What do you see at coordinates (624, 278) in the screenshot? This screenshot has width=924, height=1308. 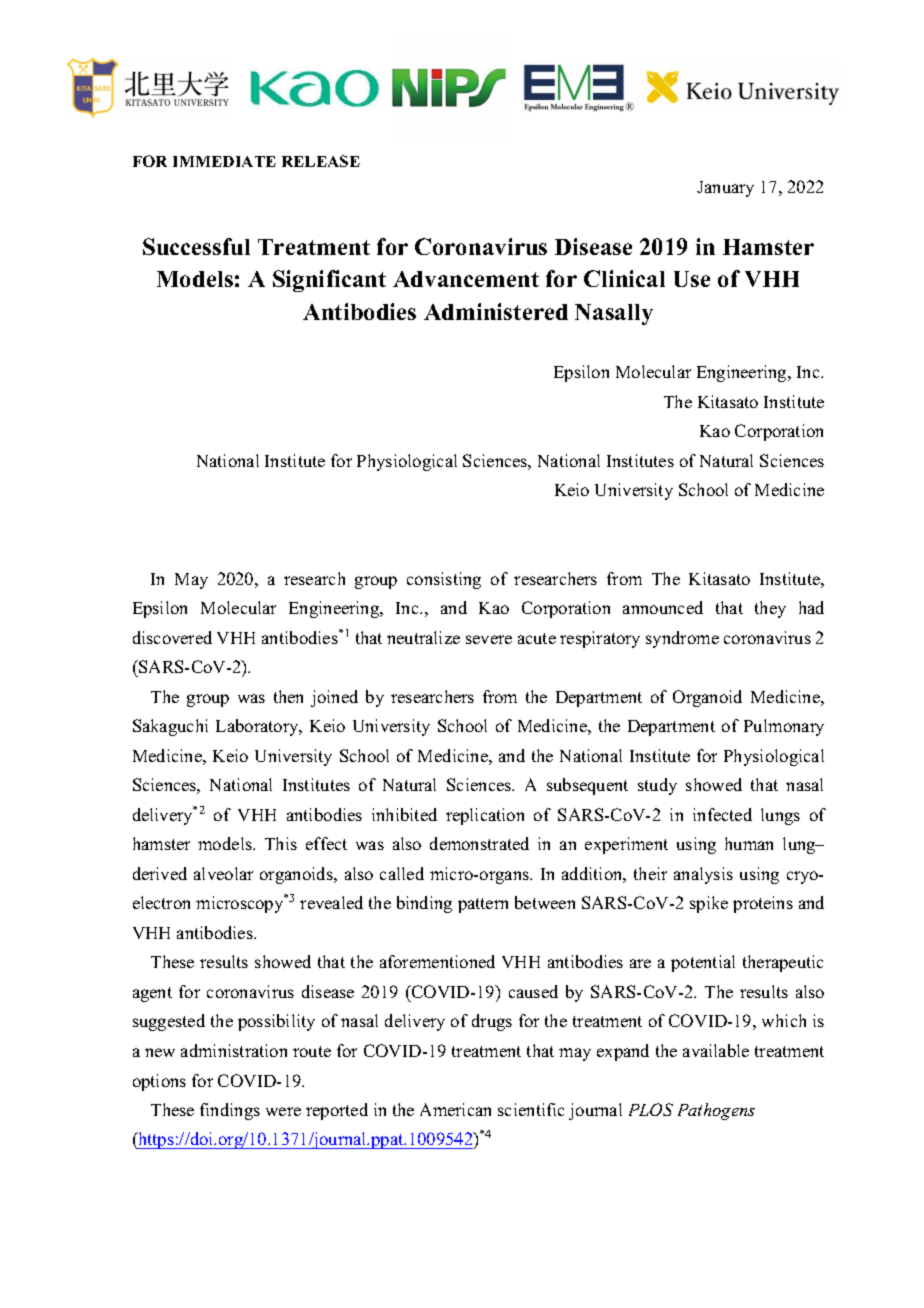 I see `Clinical` at bounding box center [624, 278].
